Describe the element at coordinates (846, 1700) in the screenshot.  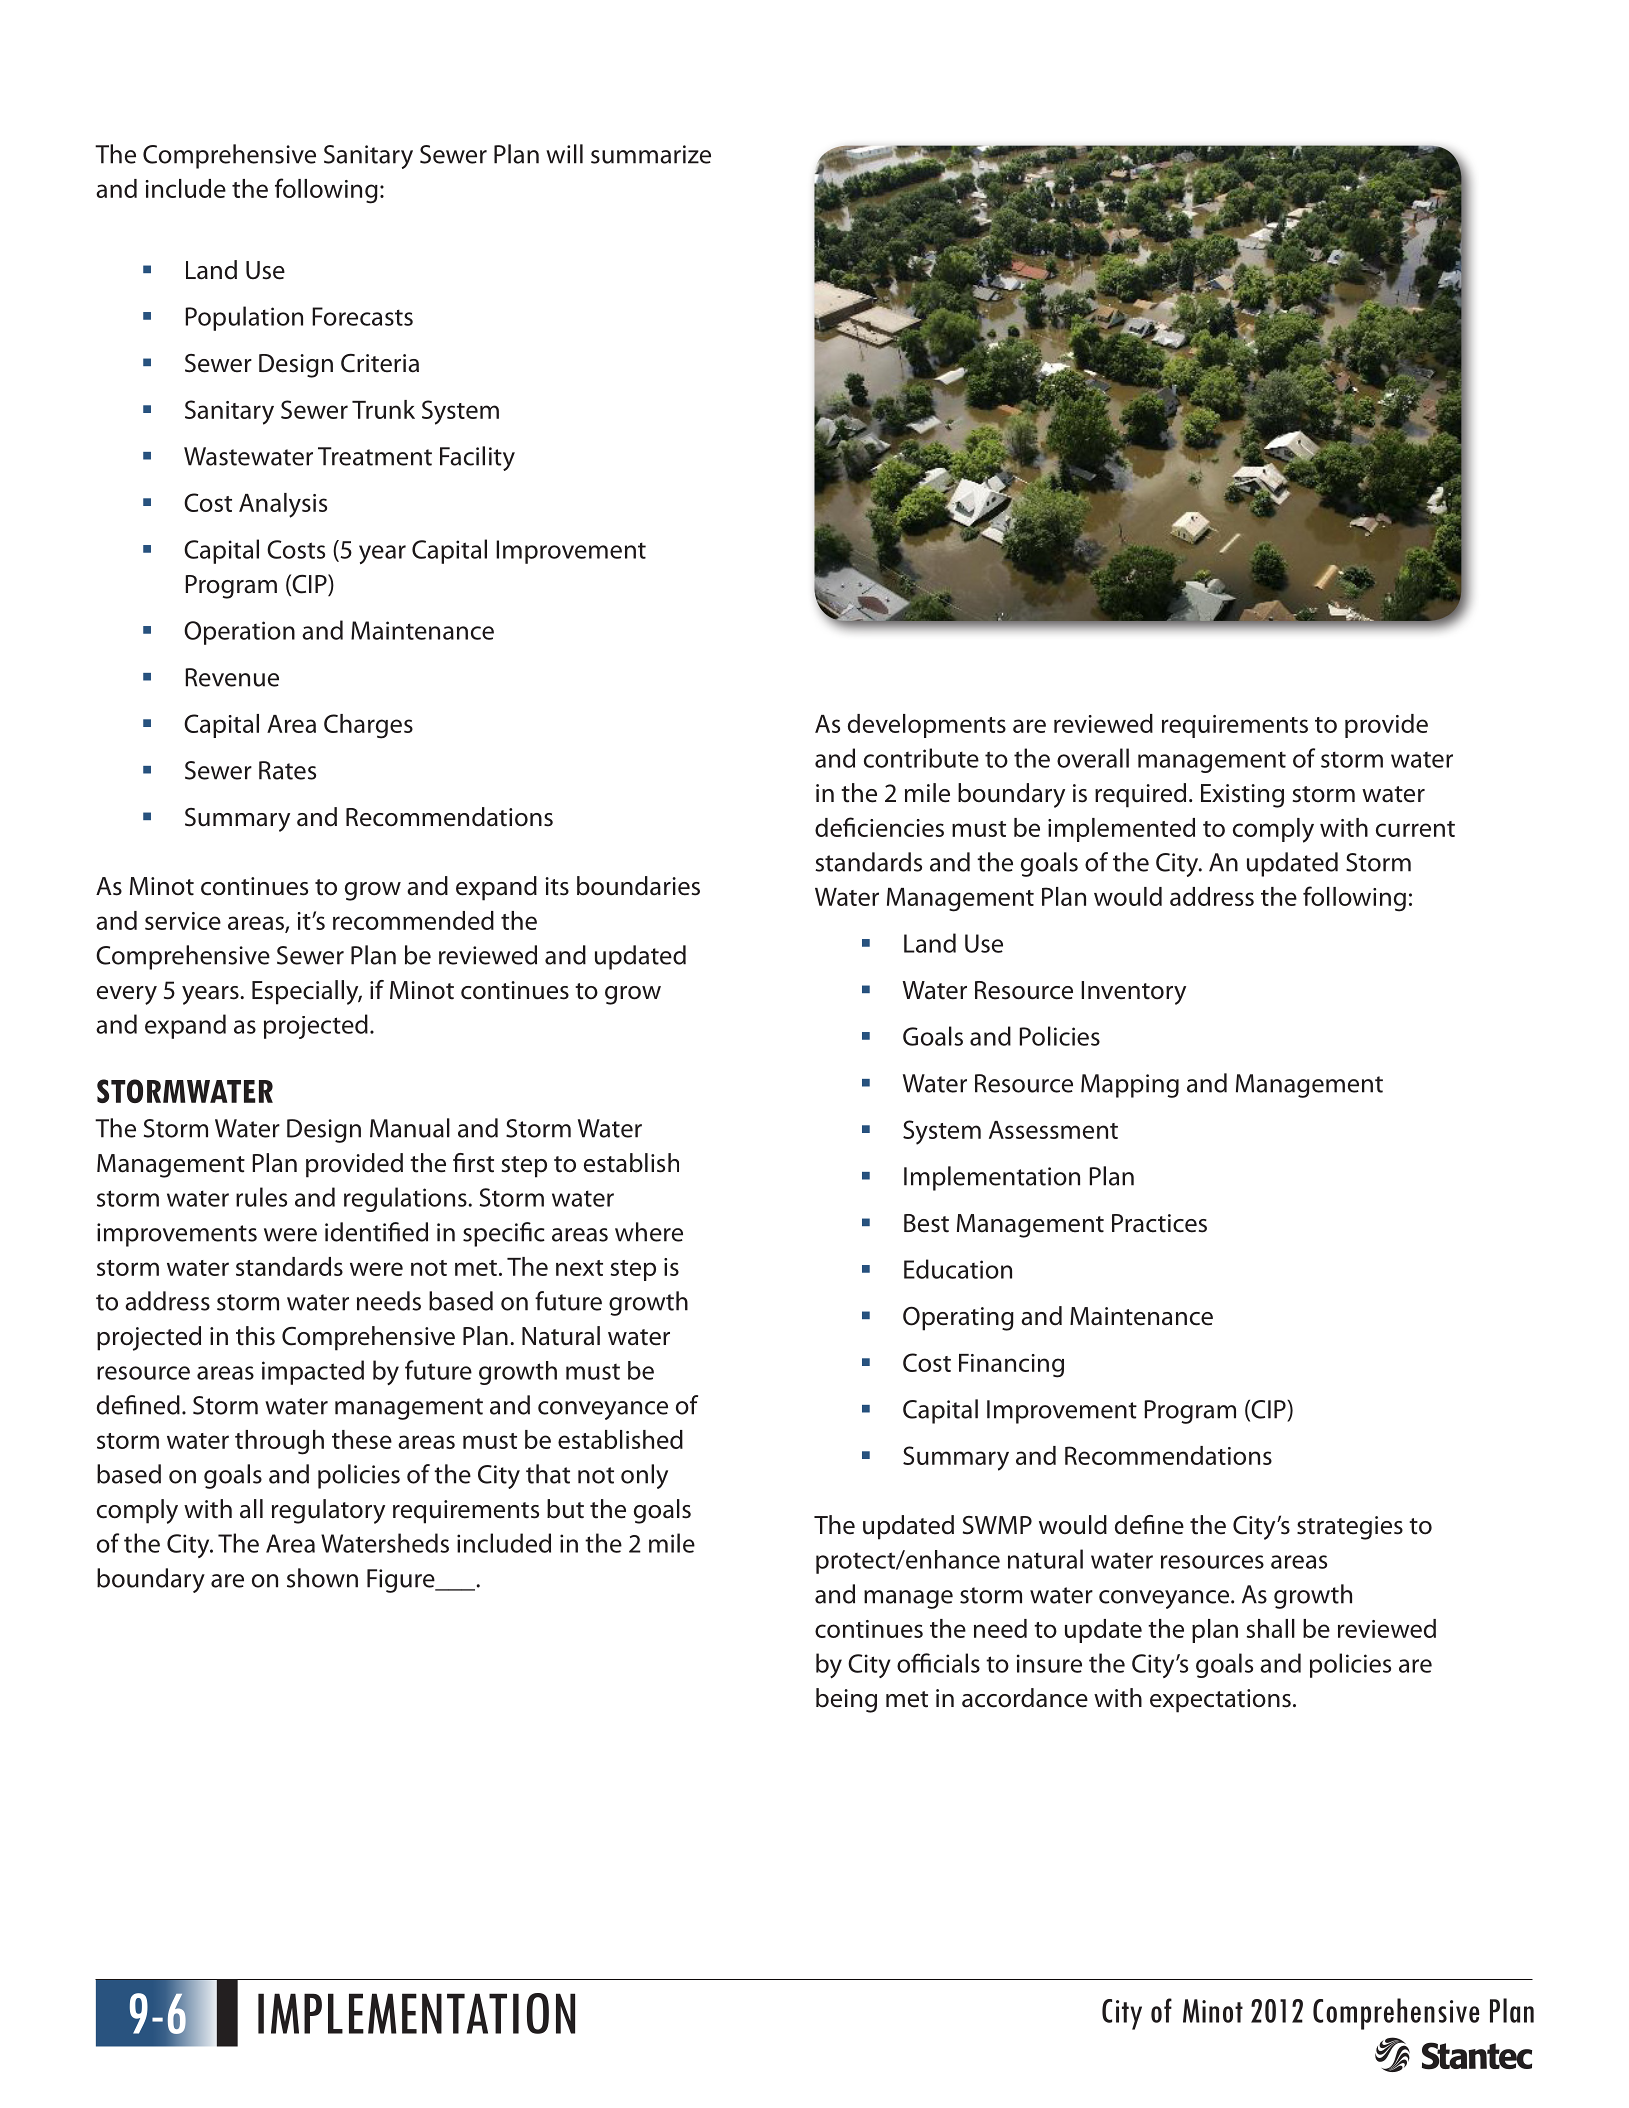
I see `being` at that location.
